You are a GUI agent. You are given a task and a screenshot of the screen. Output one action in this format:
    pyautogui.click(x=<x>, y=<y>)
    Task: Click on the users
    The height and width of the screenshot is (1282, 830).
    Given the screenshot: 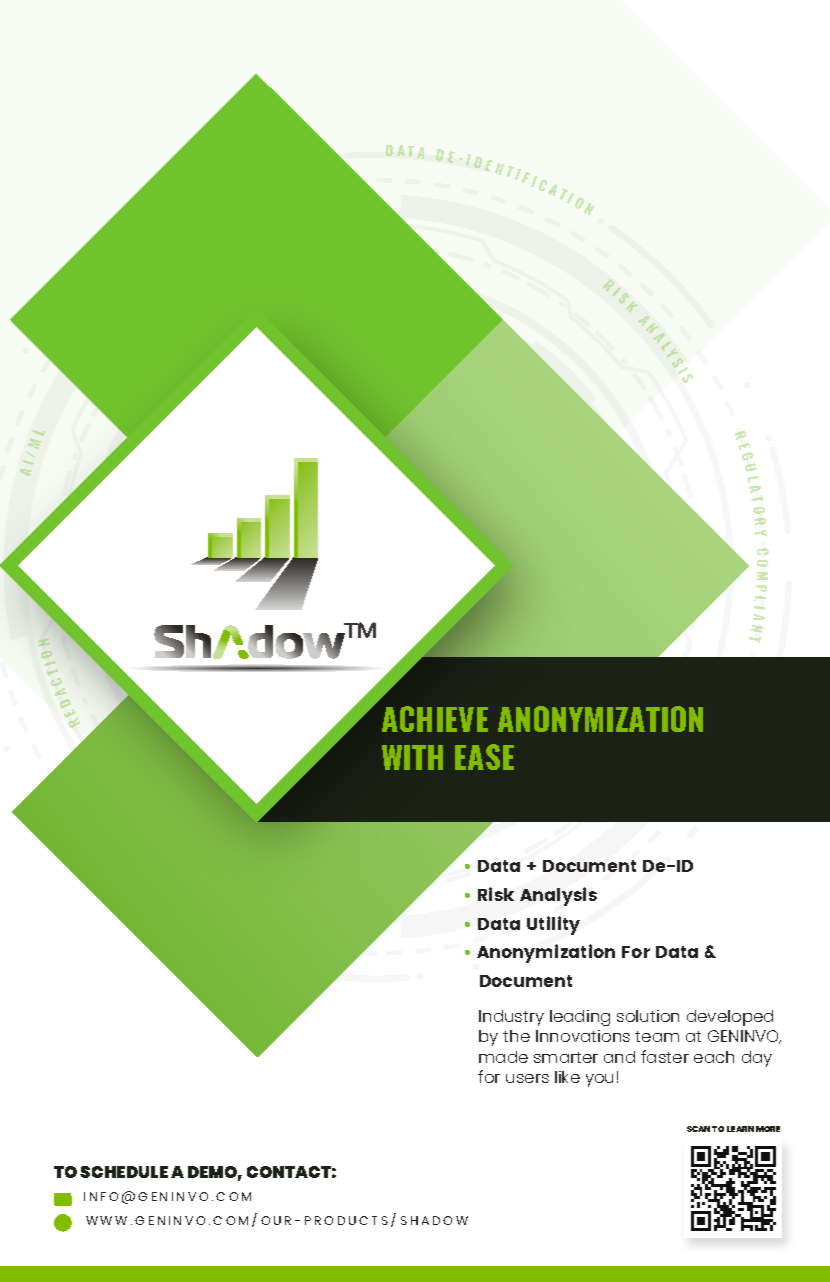 What is the action you would take?
    pyautogui.click(x=527, y=1078)
